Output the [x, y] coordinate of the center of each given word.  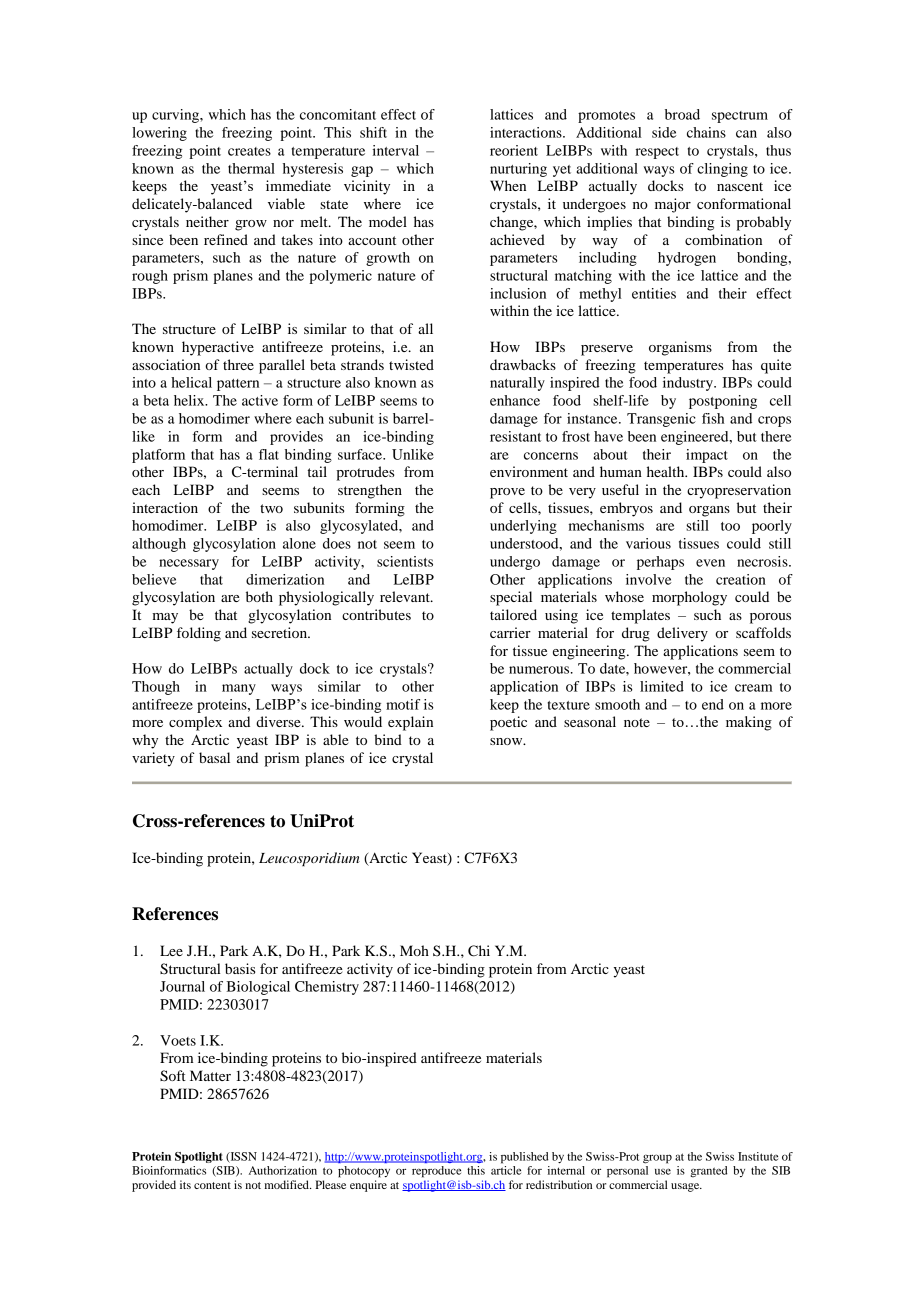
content [212, 1185]
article [506, 1170]
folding [199, 634]
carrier [510, 632]
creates [249, 151]
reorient [514, 150]
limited [662, 686]
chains [706, 132]
